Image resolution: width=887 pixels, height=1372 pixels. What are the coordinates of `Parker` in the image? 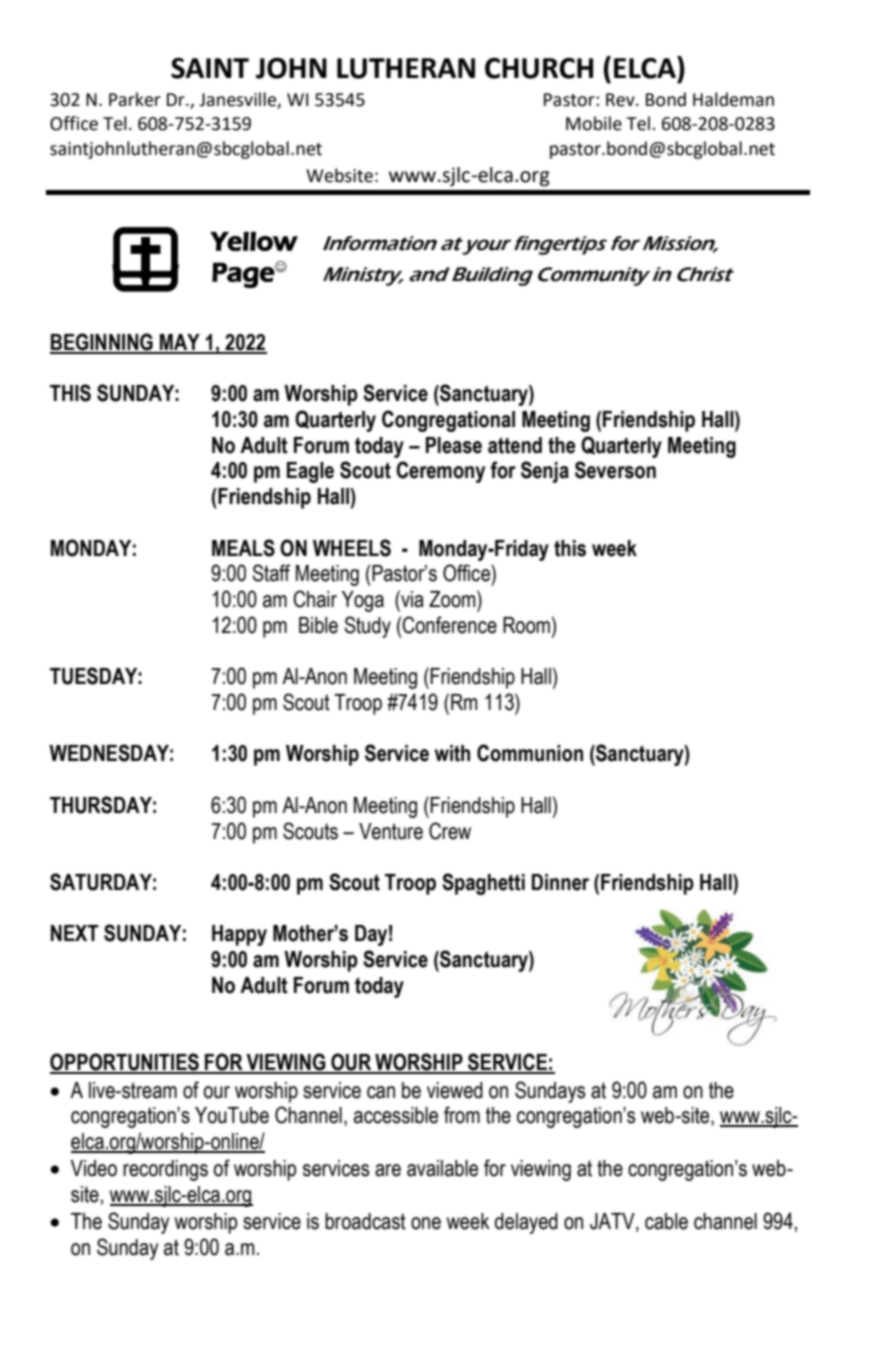 It's located at (135, 99).
